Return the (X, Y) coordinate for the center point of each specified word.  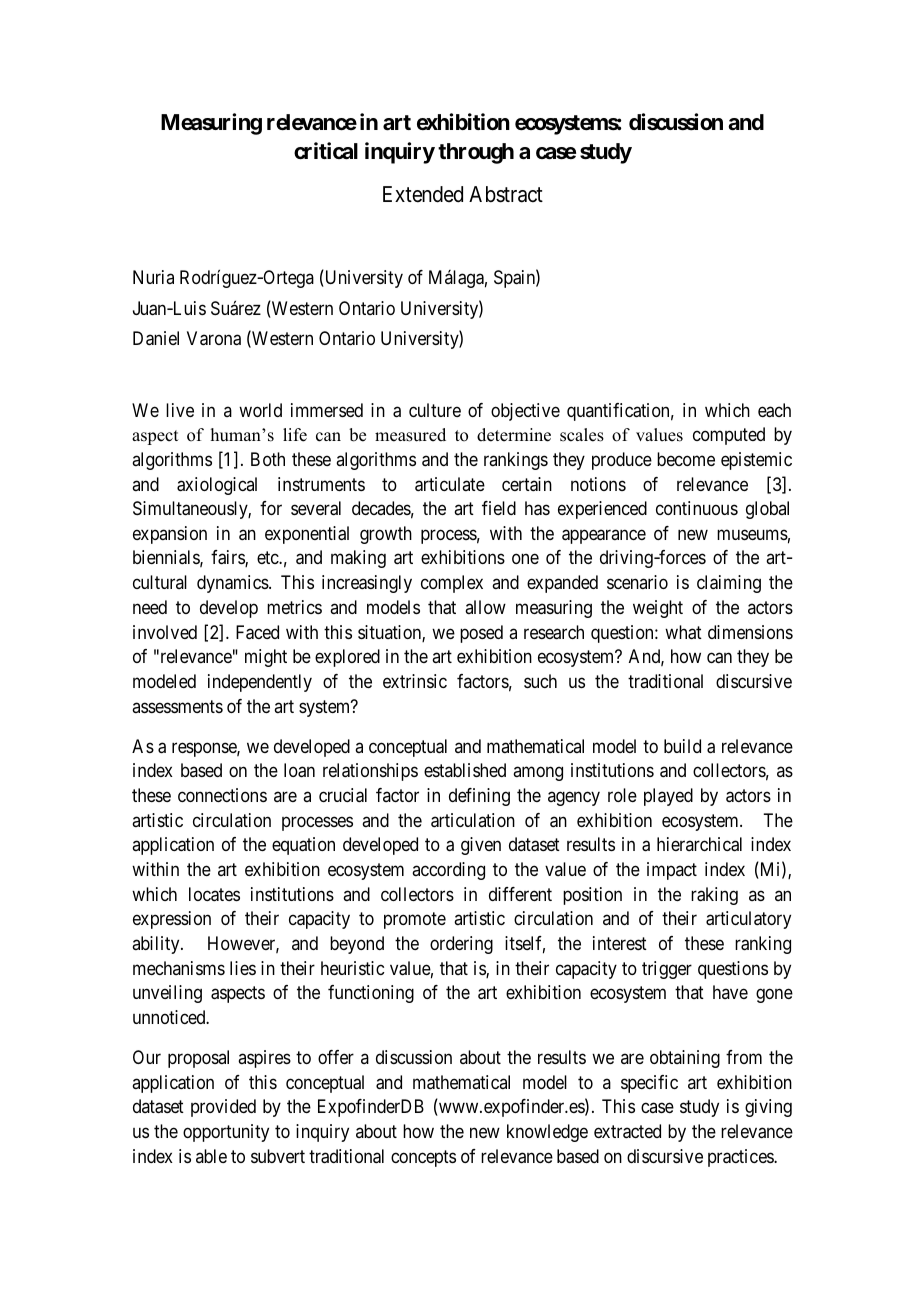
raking (714, 896)
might (266, 658)
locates (214, 894)
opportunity (226, 1133)
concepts (423, 1158)
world (260, 410)
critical (326, 151)
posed (481, 634)
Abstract (506, 194)
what (683, 632)
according (448, 871)
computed (729, 436)
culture (435, 410)
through (476, 153)
